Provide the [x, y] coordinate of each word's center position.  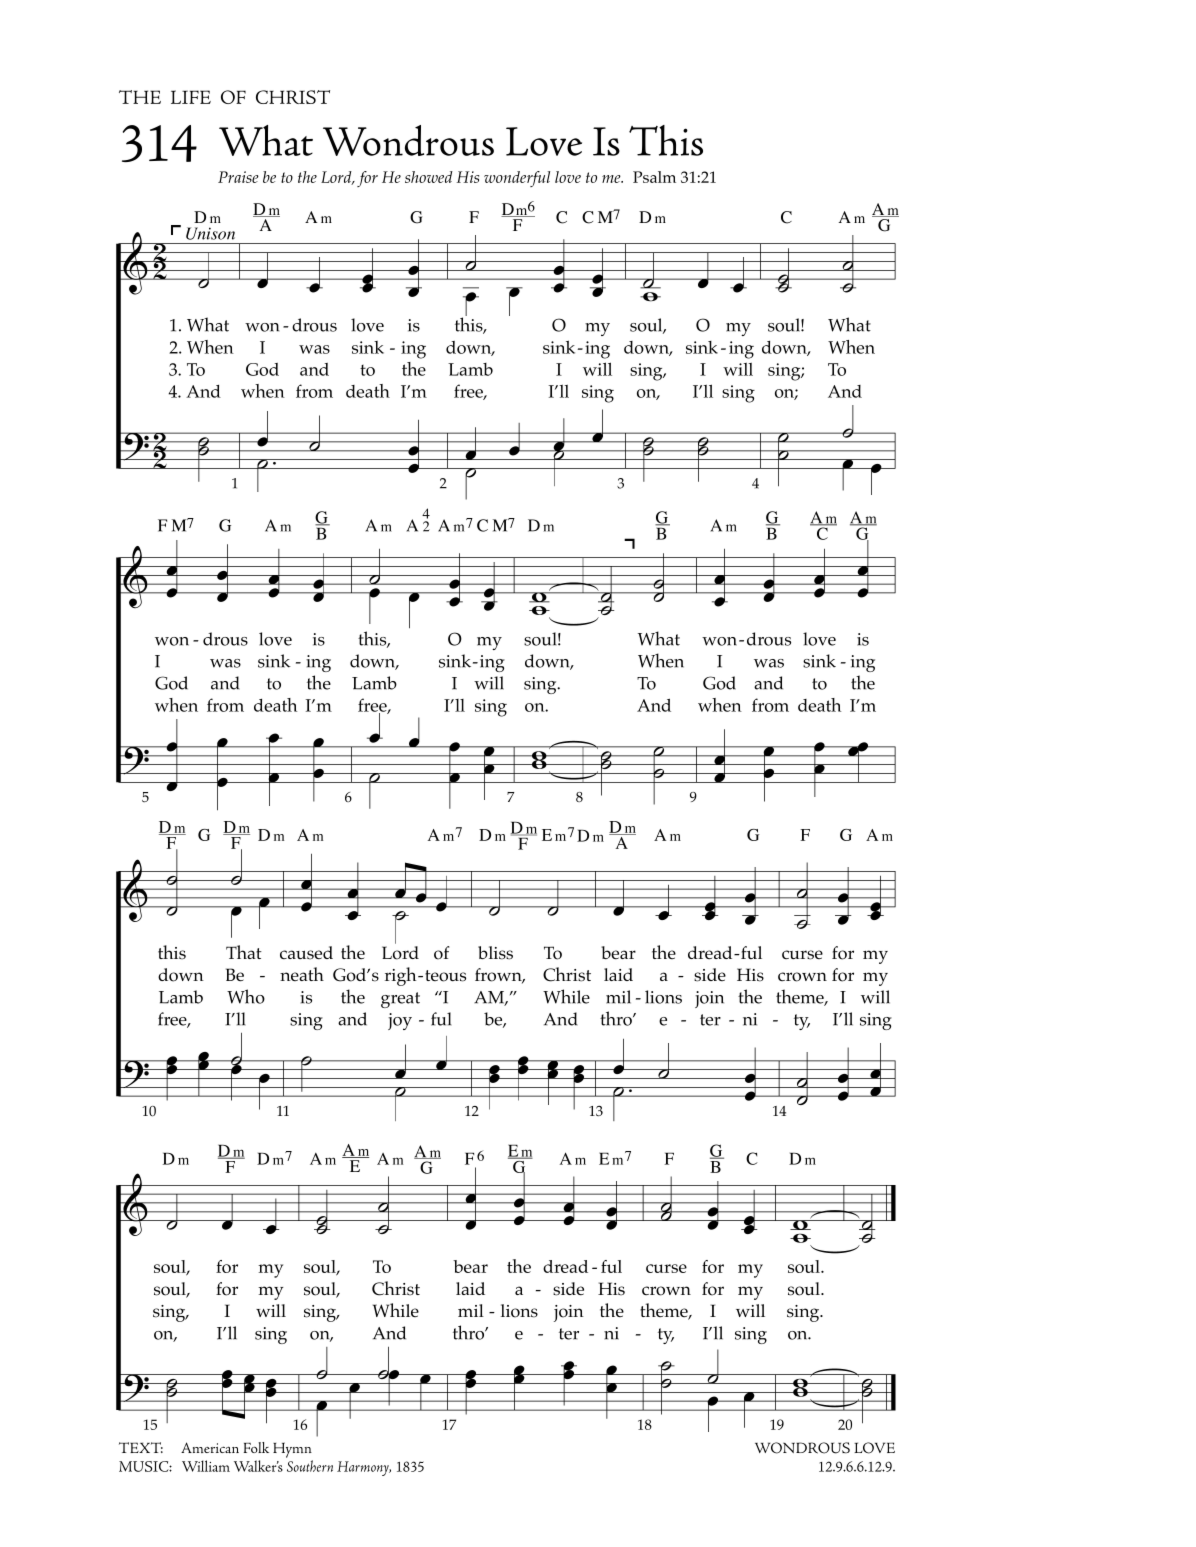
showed [429, 177]
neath [302, 974]
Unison [210, 233]
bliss [495, 953]
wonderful [517, 179]
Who [246, 996]
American [210, 1447]
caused [306, 953]
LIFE [191, 97]
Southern [310, 1466]
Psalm [654, 177]
